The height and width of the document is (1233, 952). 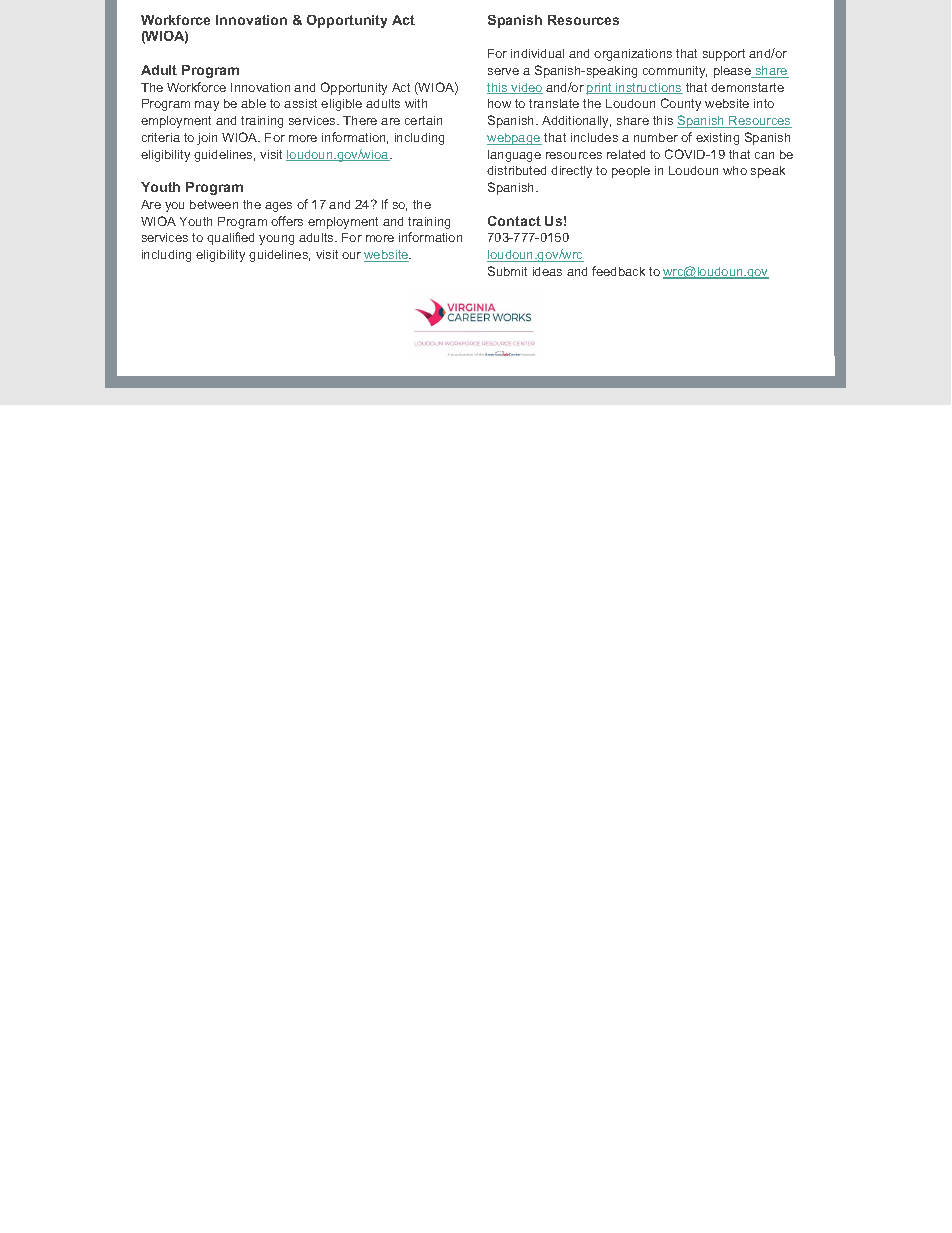 I want to click on serve, so click(x=503, y=71).
